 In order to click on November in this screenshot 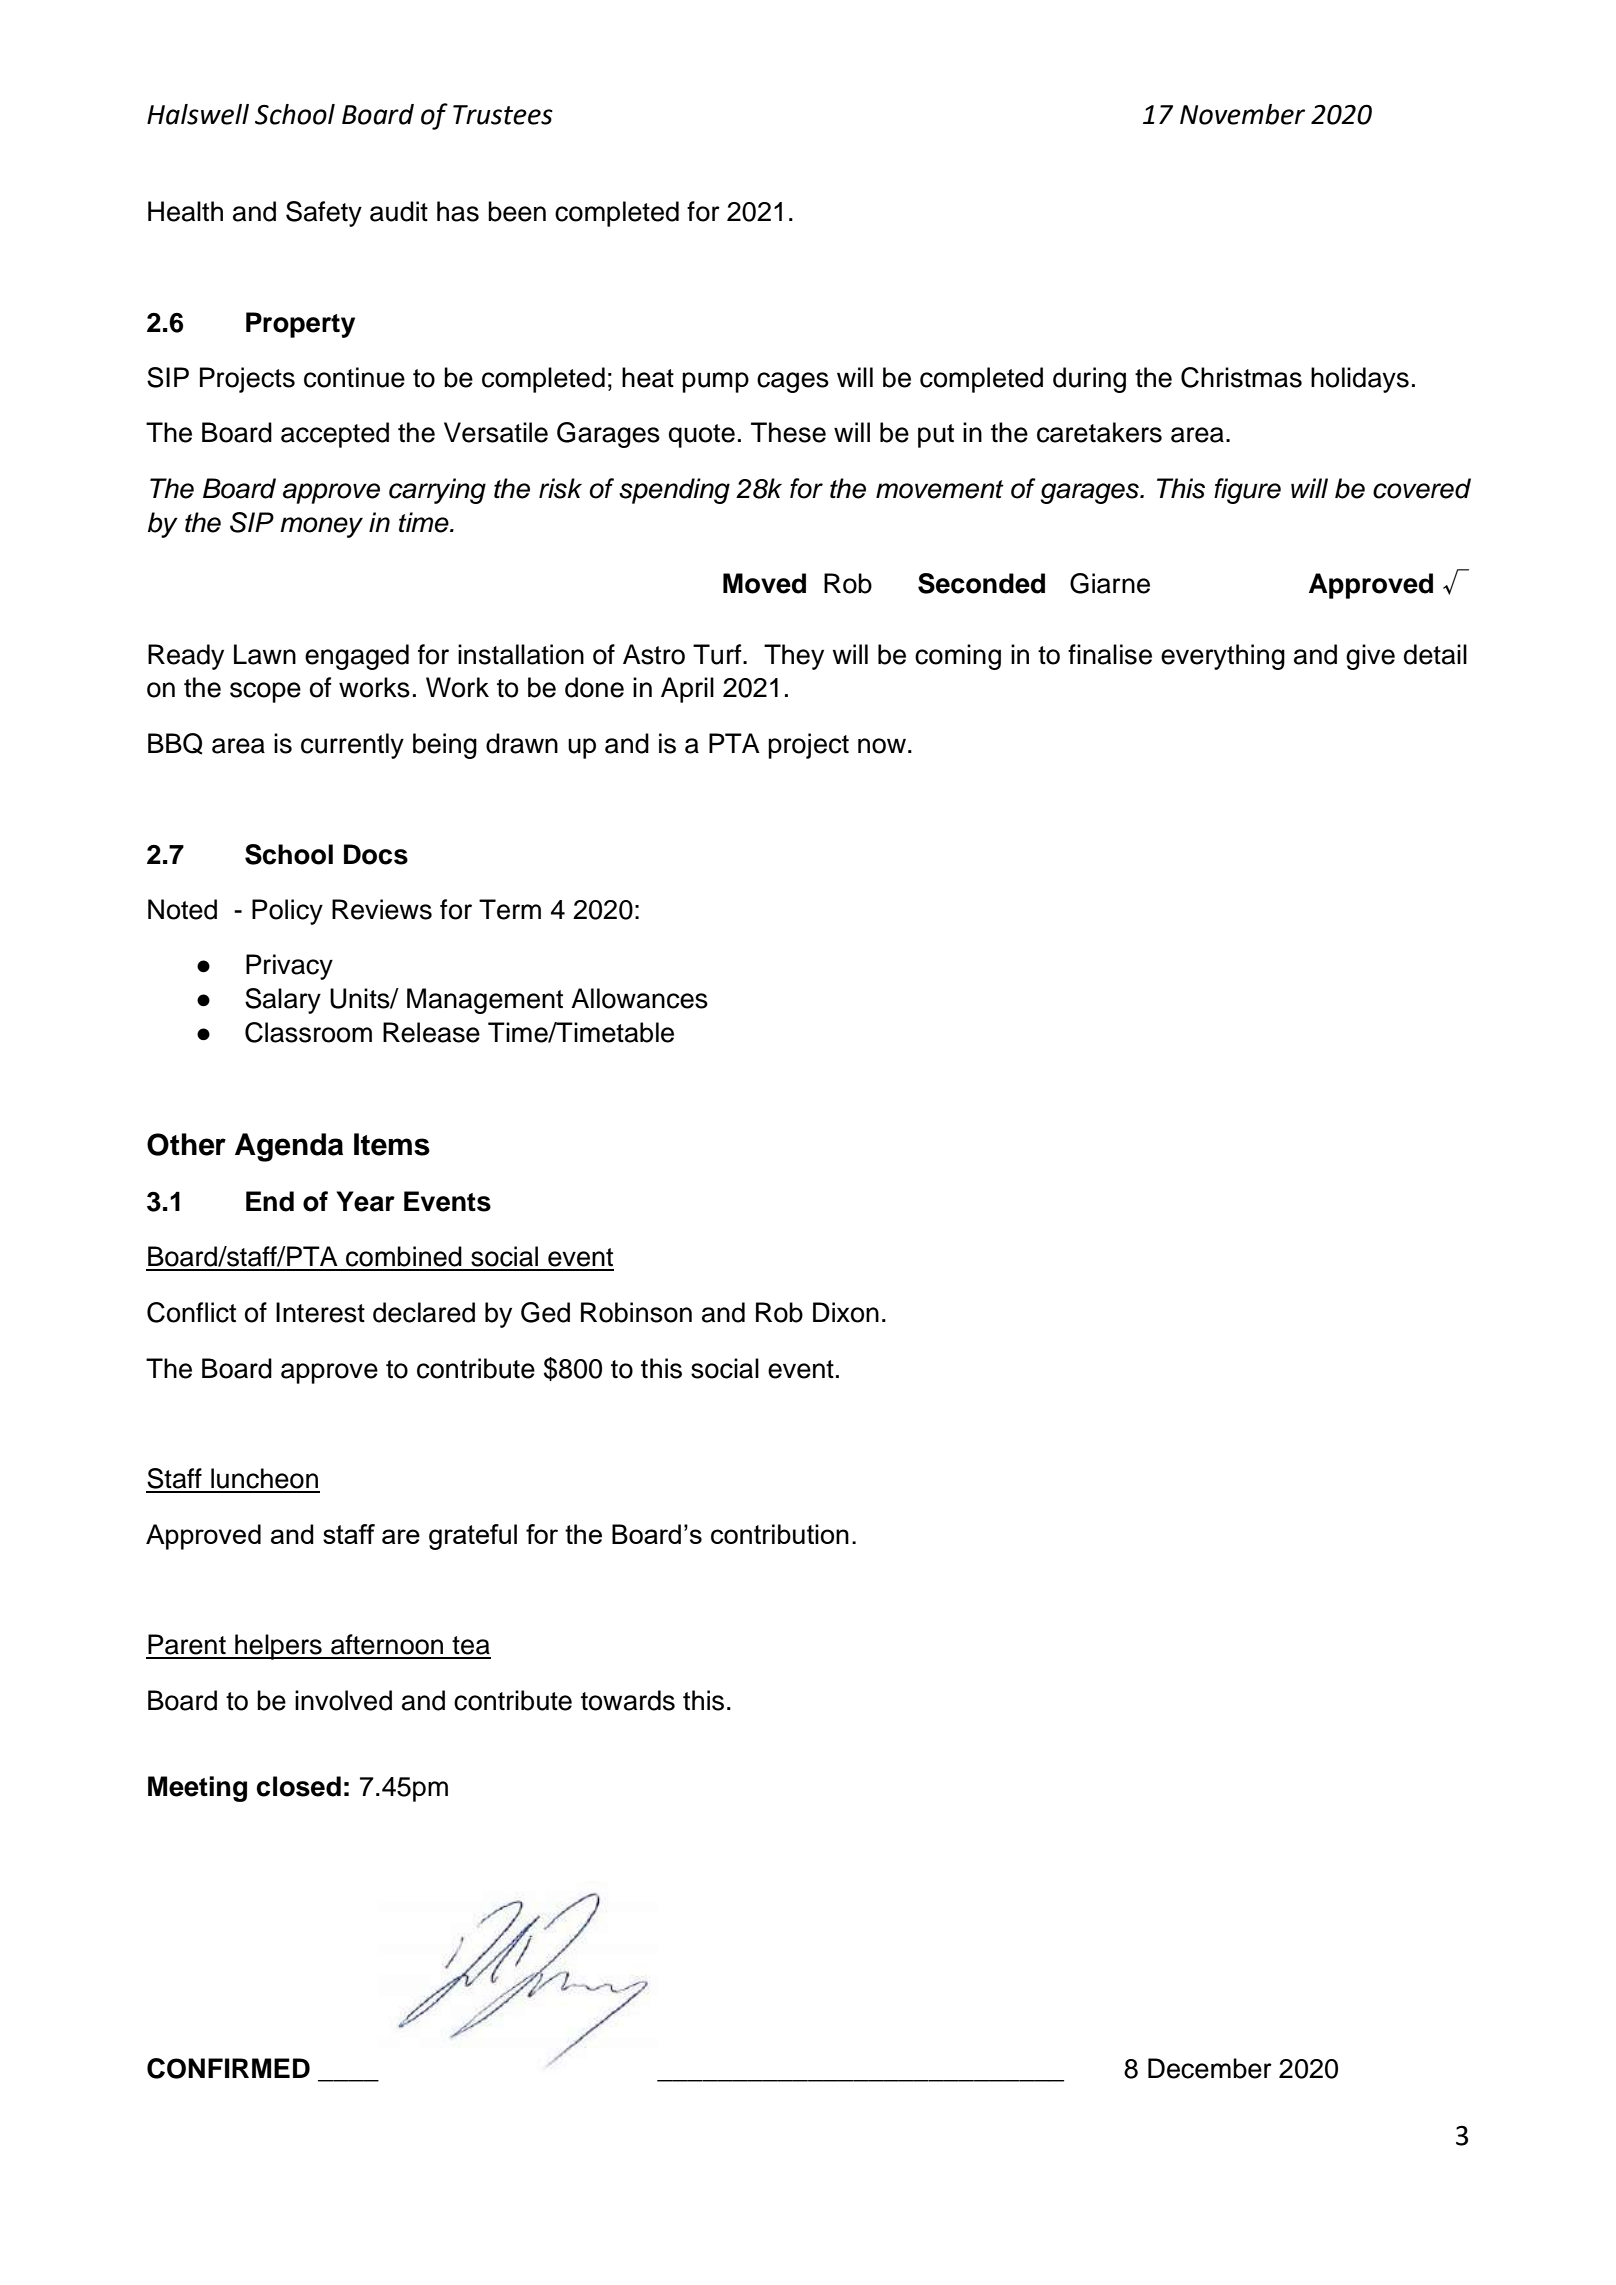, I will do `click(1242, 114)`.
